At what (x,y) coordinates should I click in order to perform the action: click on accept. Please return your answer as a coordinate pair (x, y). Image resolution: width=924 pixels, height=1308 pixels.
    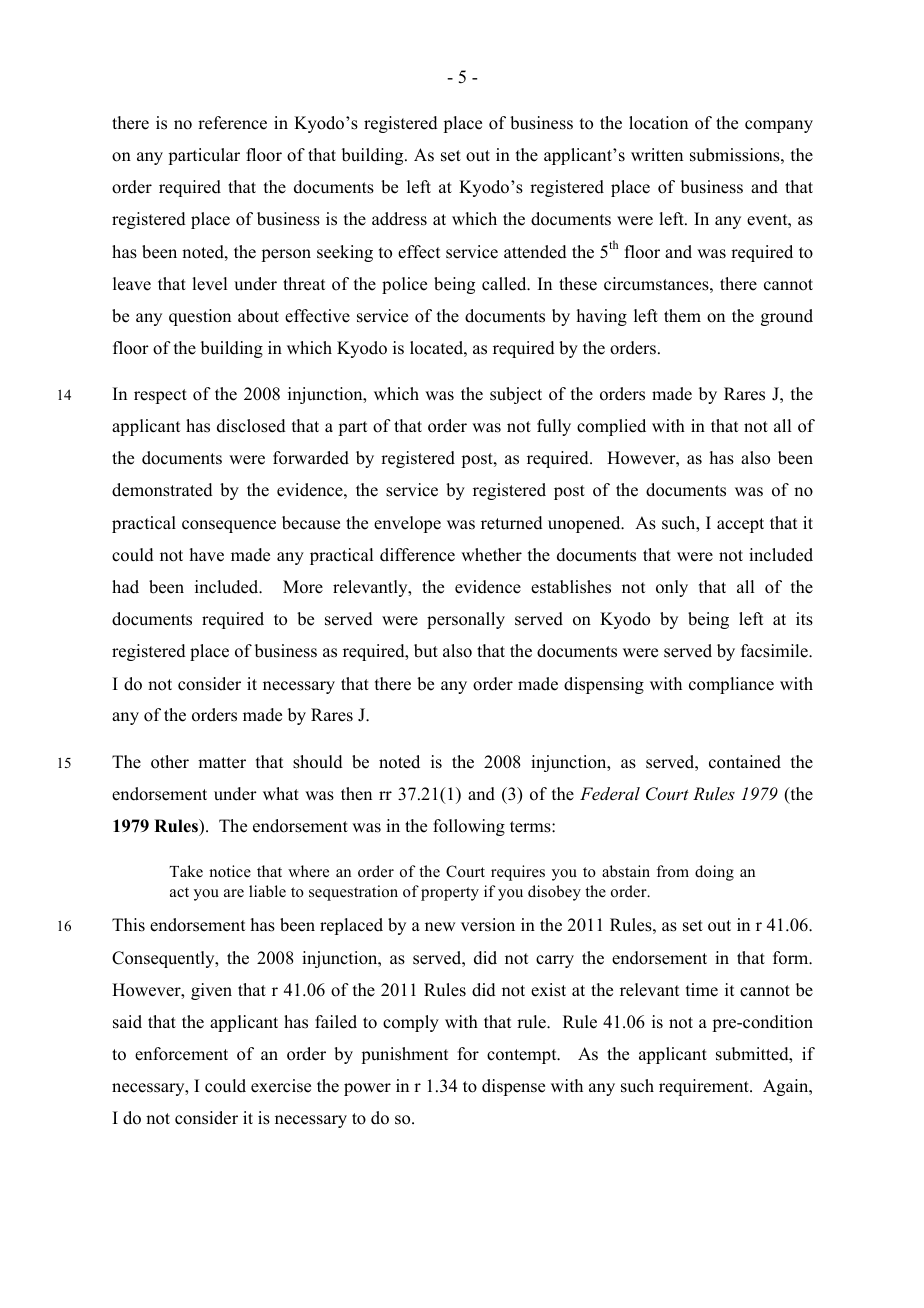
    Looking at the image, I should click on (740, 525).
